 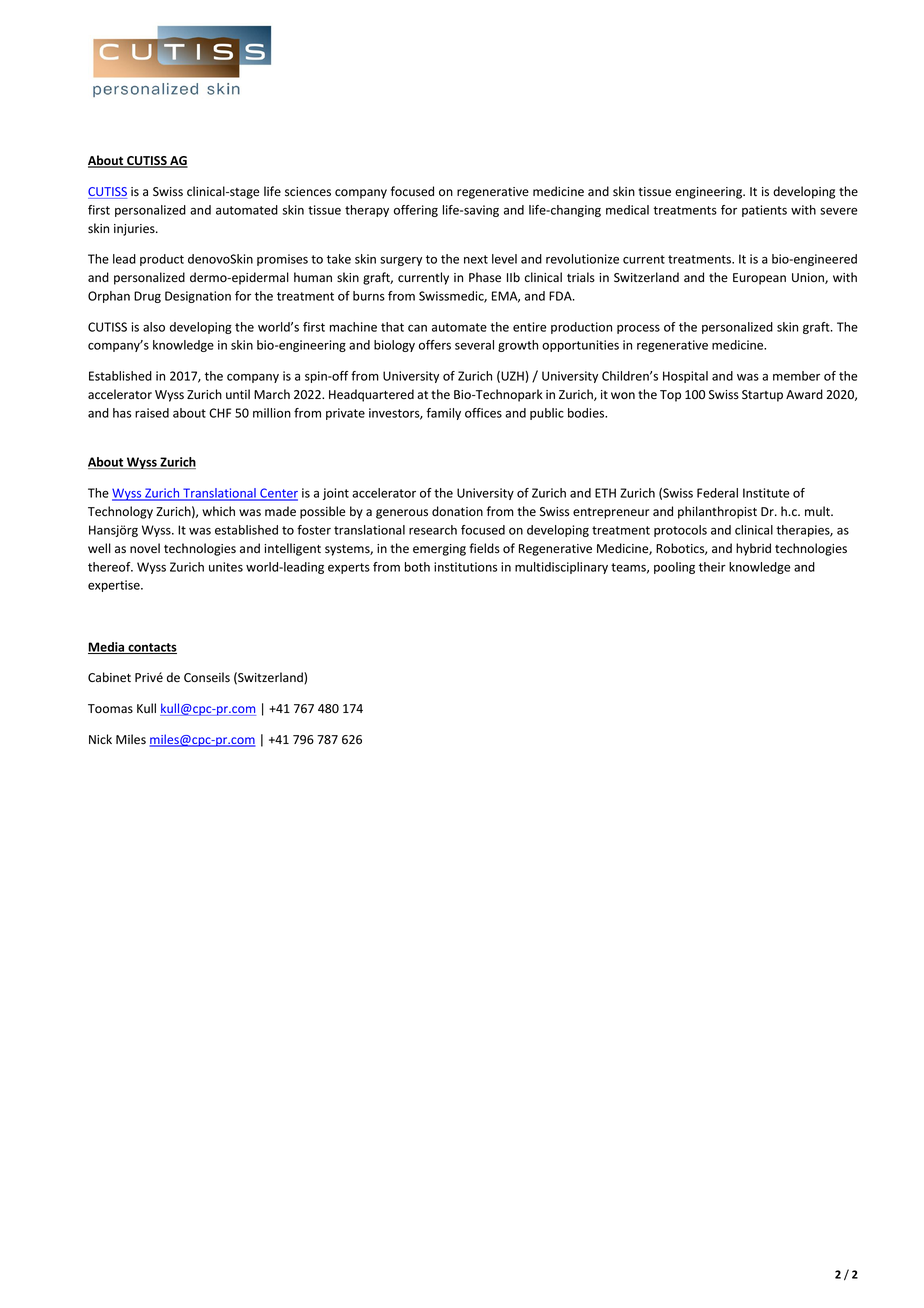 I want to click on patients, so click(x=764, y=211).
